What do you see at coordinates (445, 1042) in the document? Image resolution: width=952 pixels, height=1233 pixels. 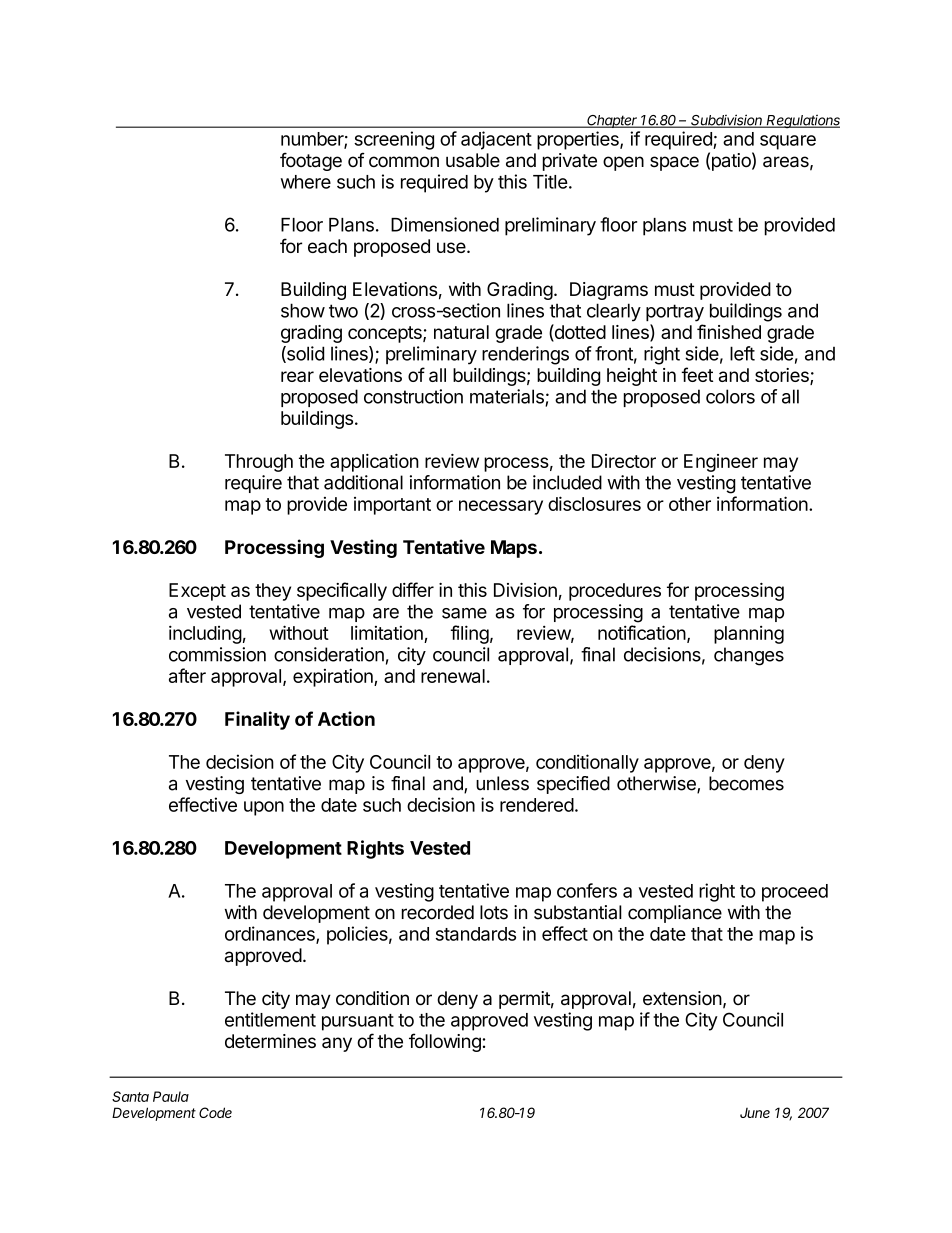 I see `following` at bounding box center [445, 1042].
